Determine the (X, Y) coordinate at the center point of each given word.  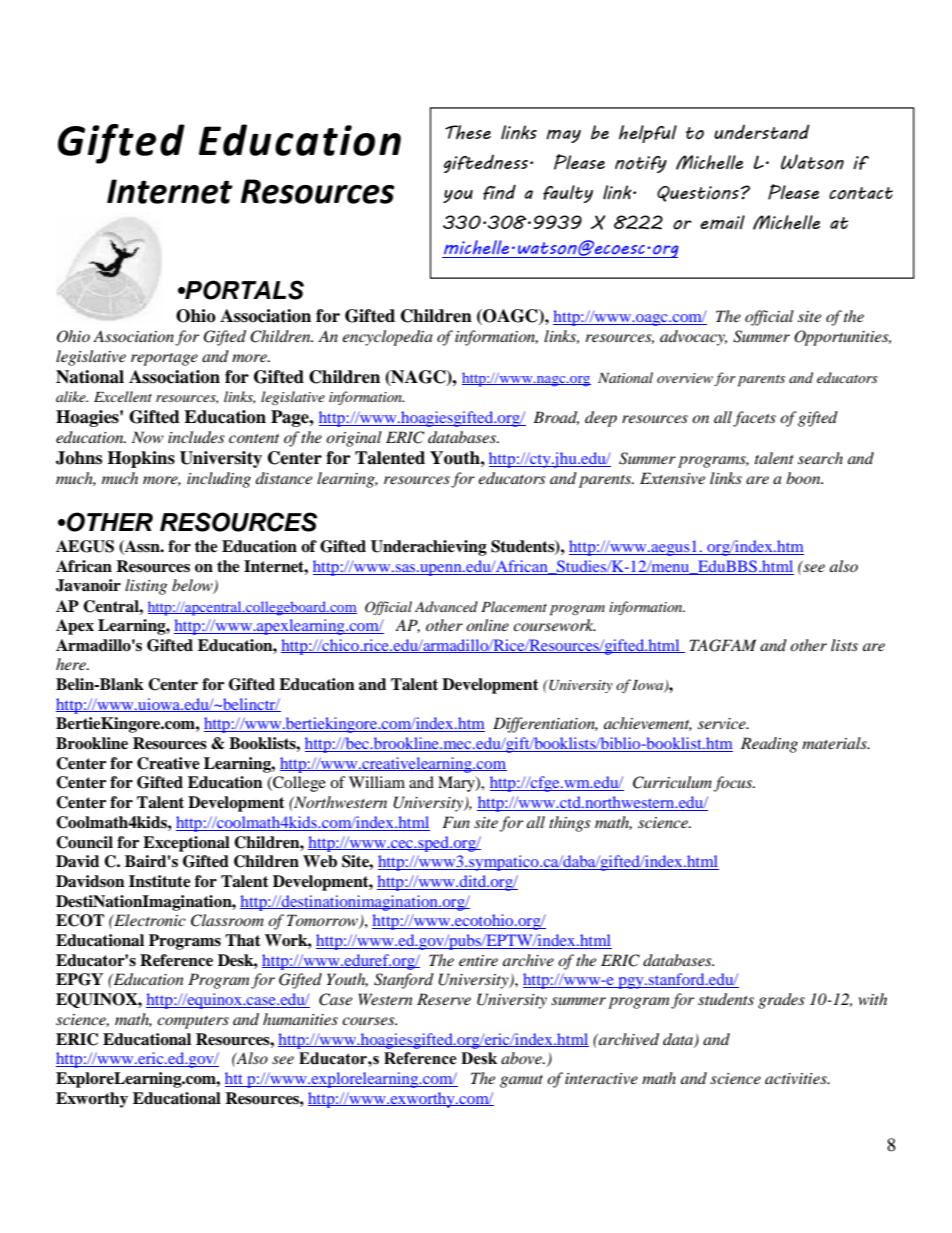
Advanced (446, 606)
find (499, 192)
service (723, 723)
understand (762, 132)
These (468, 132)
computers (193, 1022)
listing (146, 587)
